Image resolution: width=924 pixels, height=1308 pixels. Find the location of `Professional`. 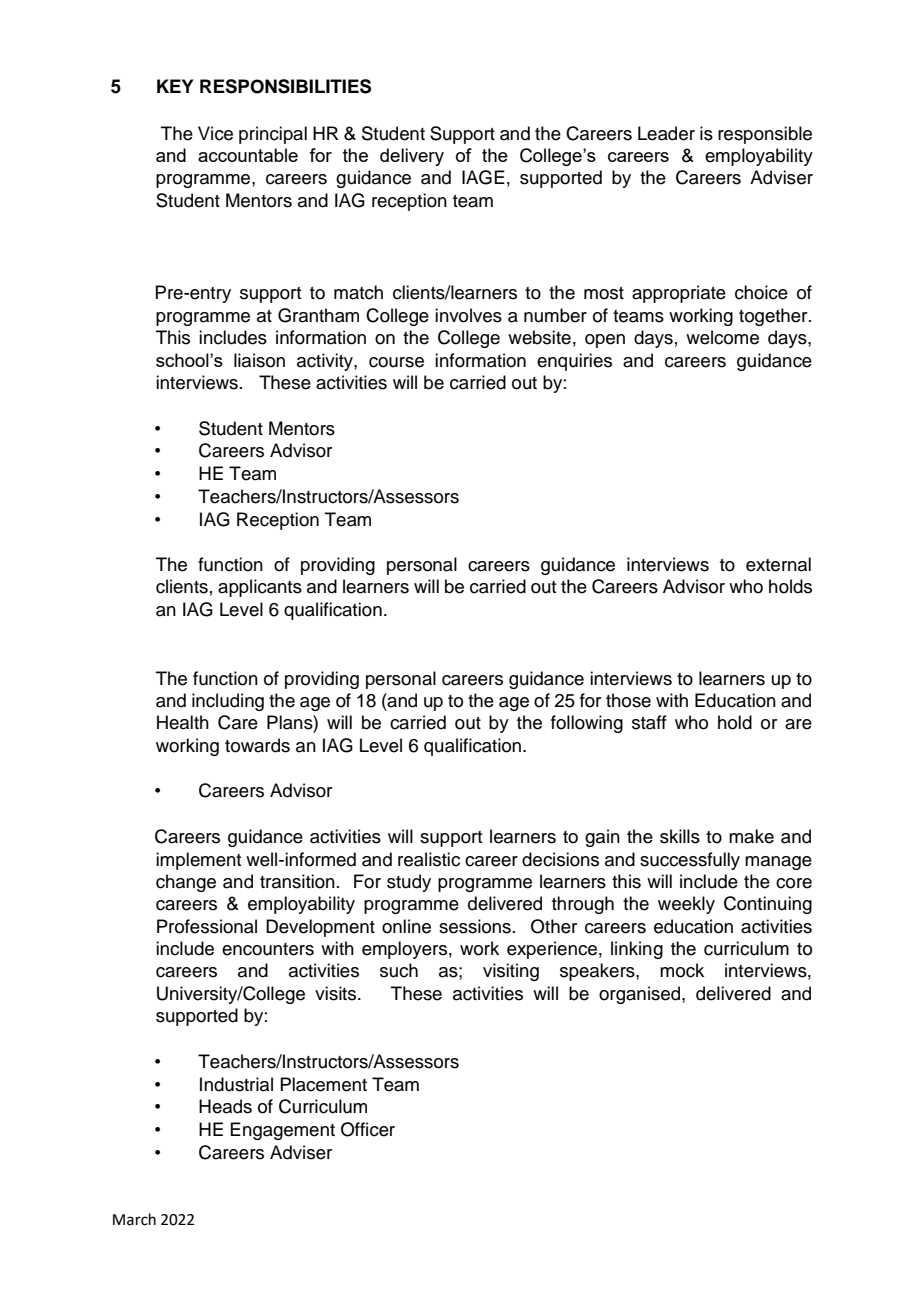

Professional is located at coordinates (207, 926).
